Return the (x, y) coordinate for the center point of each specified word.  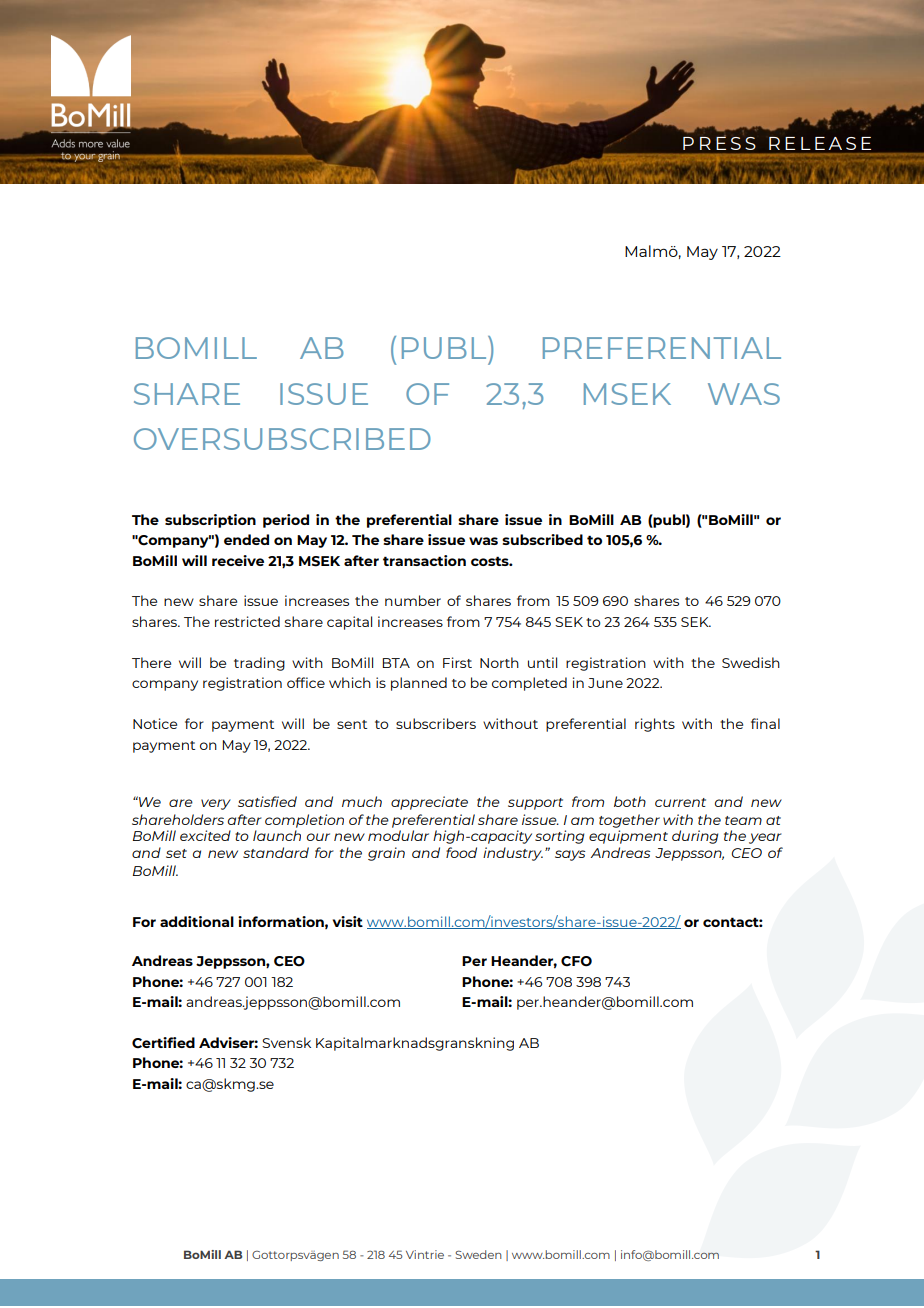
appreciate (429, 803)
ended (246, 539)
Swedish (751, 662)
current (680, 802)
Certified (163, 1043)
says (570, 855)
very (216, 804)
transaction (424, 560)
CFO (576, 961)
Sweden (479, 1254)
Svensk (286, 1042)
